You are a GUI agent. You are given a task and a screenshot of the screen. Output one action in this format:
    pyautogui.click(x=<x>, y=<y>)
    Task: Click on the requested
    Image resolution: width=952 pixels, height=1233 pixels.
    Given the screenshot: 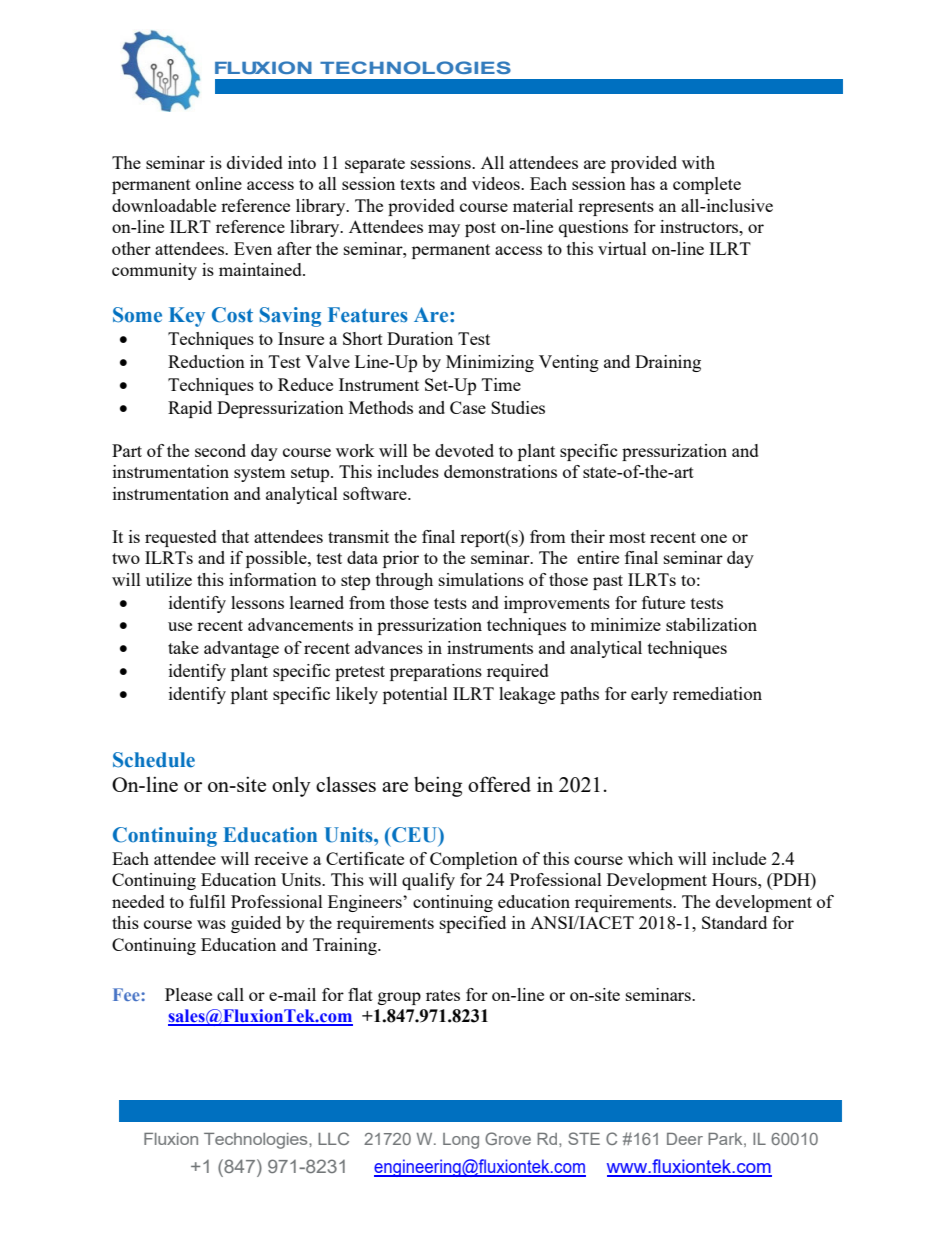 What is the action you would take?
    pyautogui.click(x=181, y=538)
